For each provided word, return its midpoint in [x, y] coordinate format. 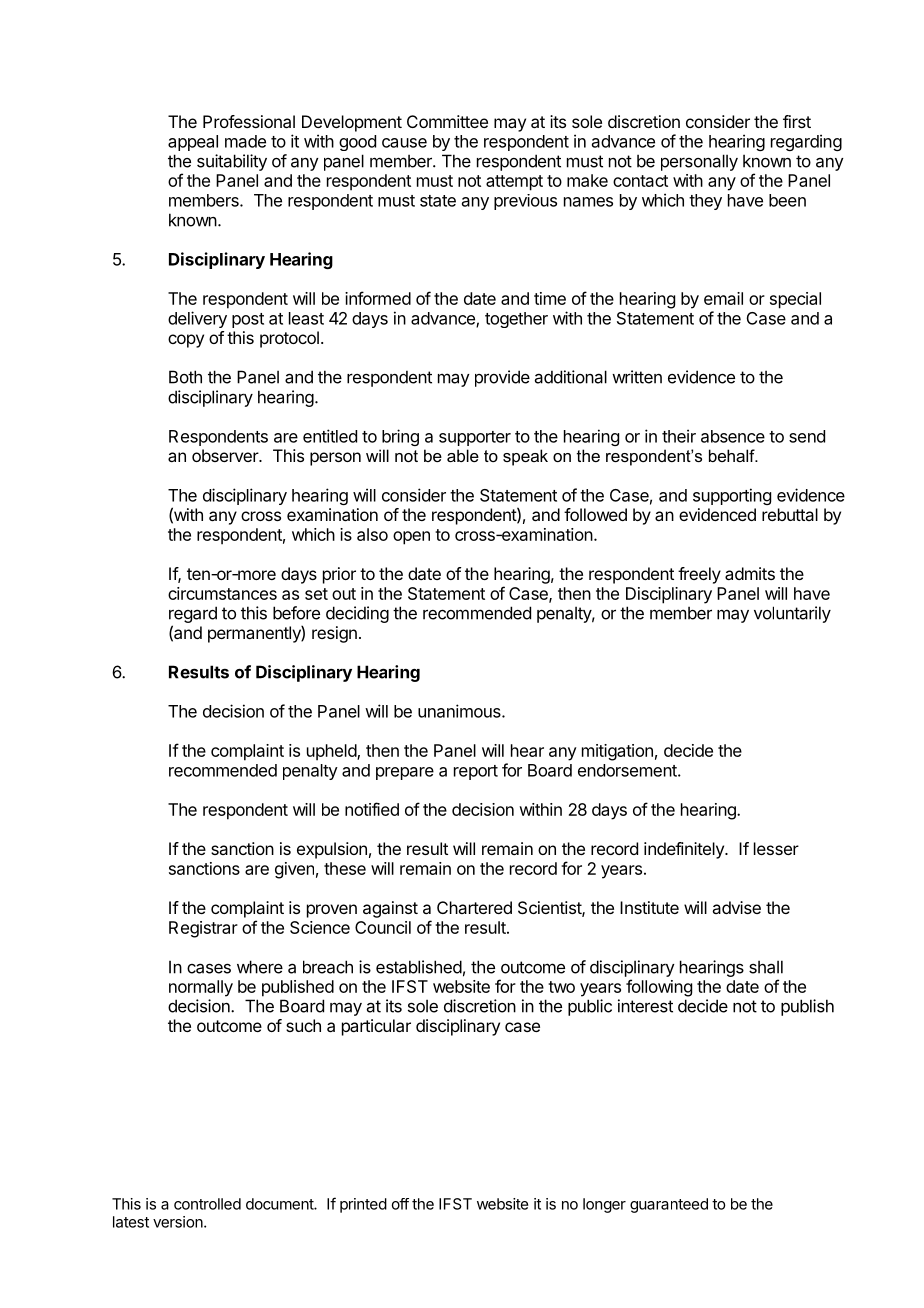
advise [736, 907]
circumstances [222, 593]
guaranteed [669, 1205]
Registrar [203, 929]
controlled [207, 1204]
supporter [475, 438]
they [705, 202]
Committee [447, 121]
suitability [232, 162]
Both [185, 377]
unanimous [460, 711]
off [400, 1204]
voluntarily [792, 614]
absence [733, 436]
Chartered [474, 907]
